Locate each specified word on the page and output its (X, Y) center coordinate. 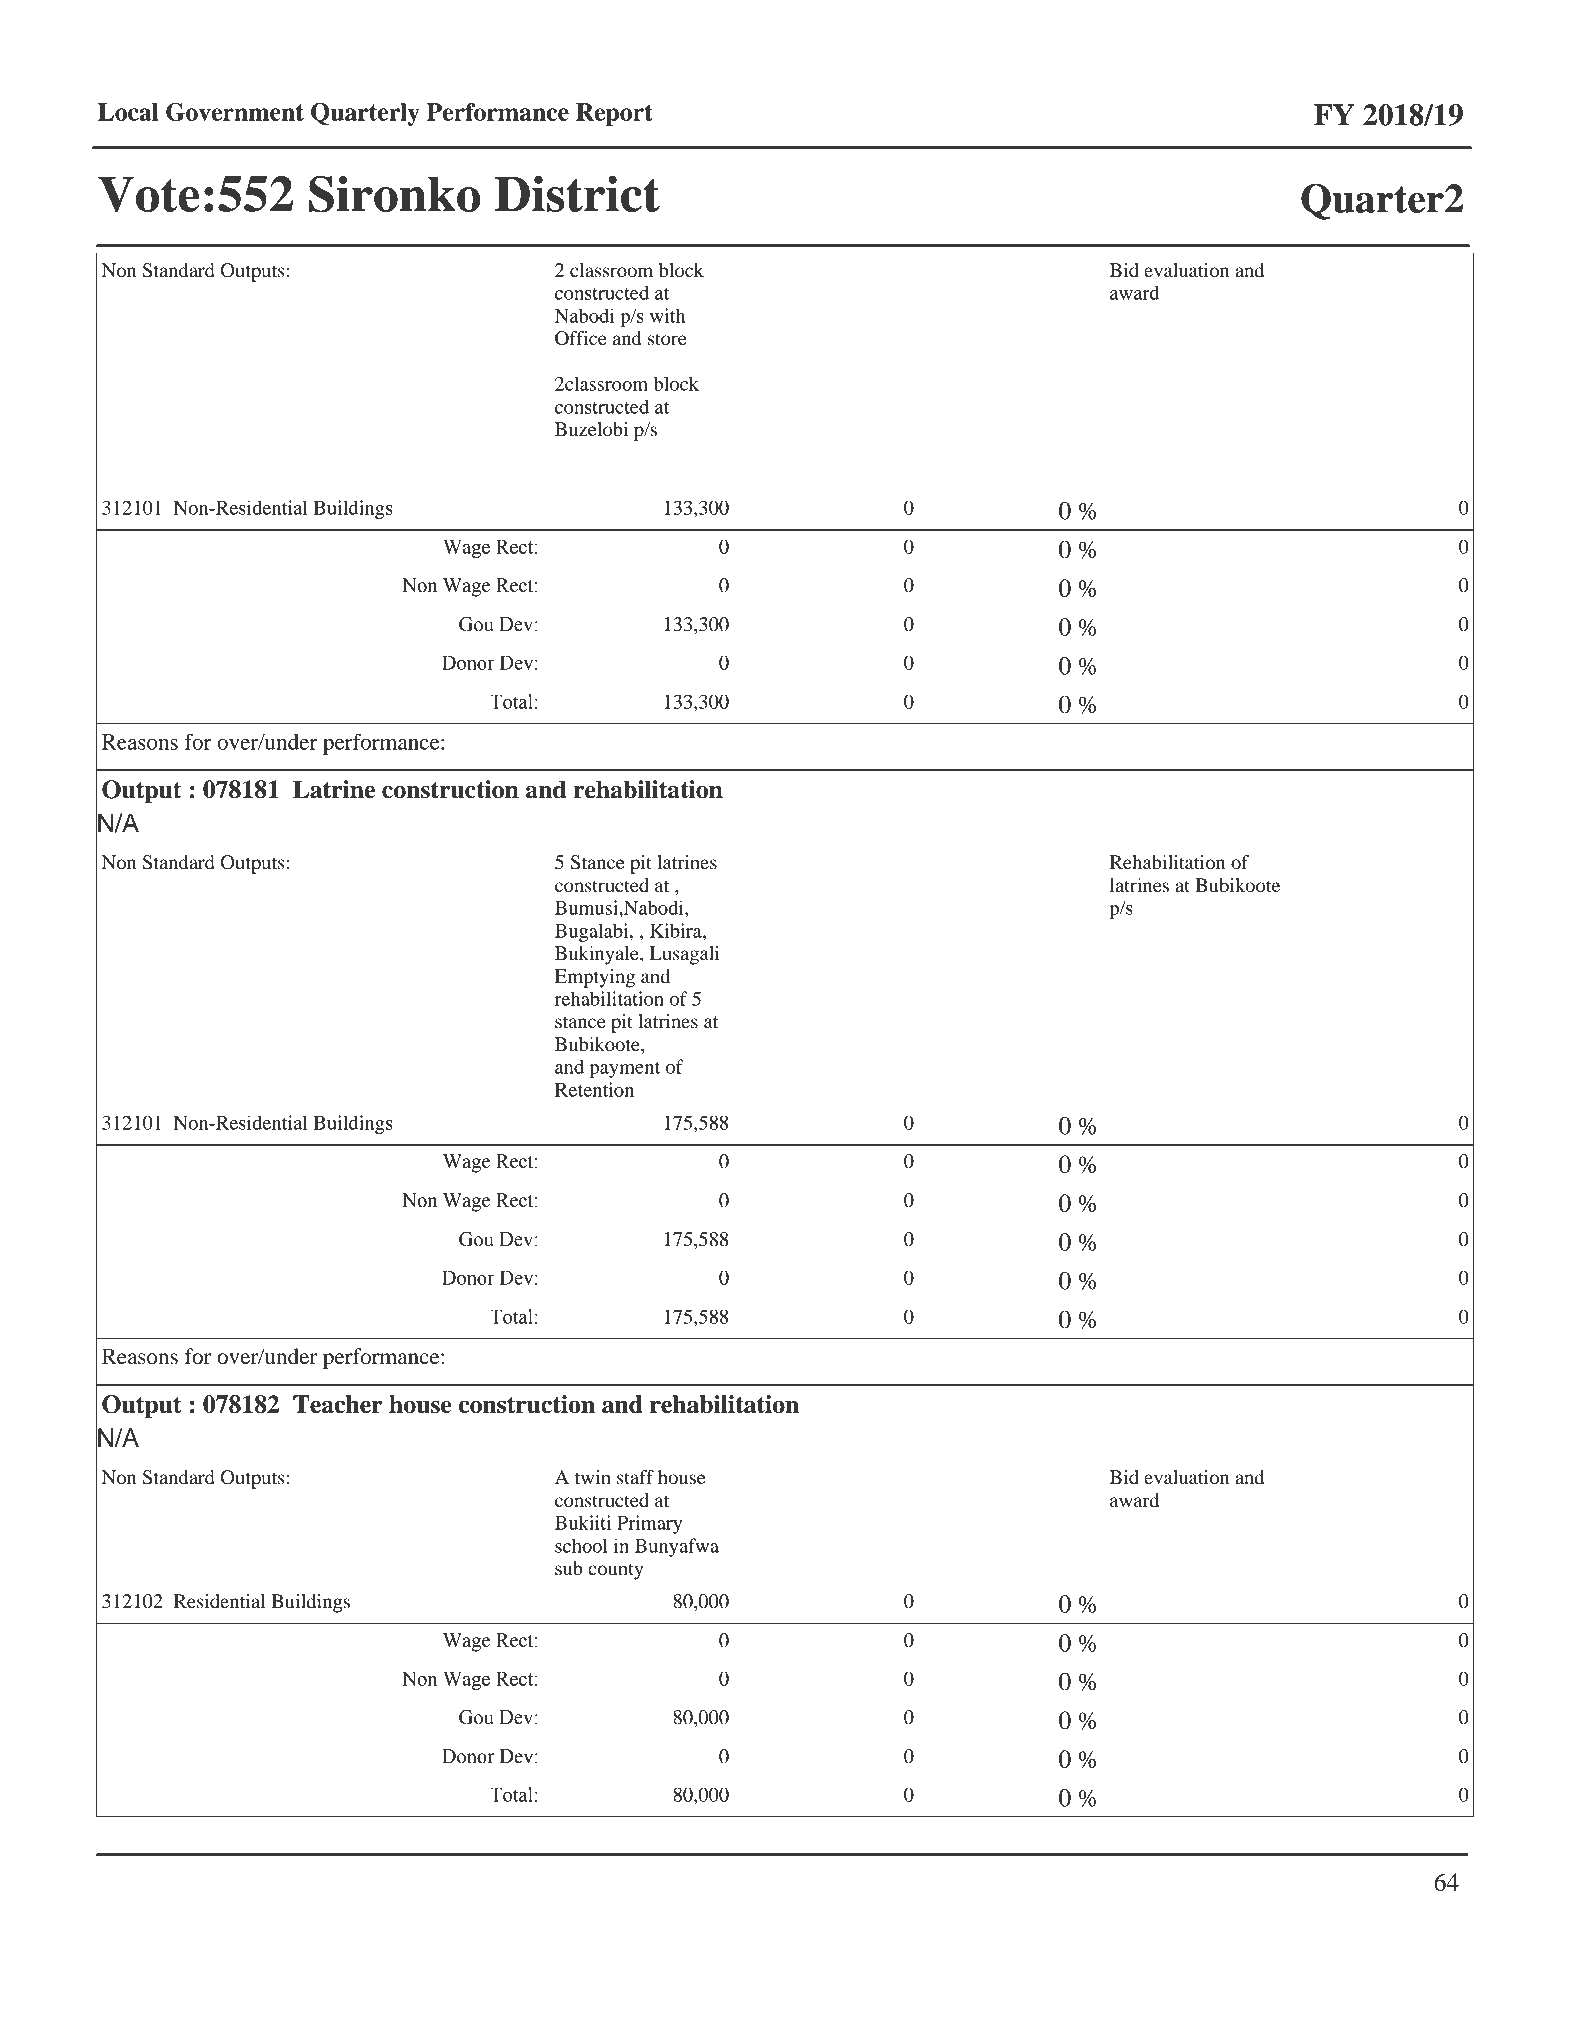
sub (569, 1568)
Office (581, 338)
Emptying (595, 978)
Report (614, 114)
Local (128, 112)
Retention (594, 1089)
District (577, 194)
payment (624, 1070)
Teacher (338, 1404)
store (667, 339)
